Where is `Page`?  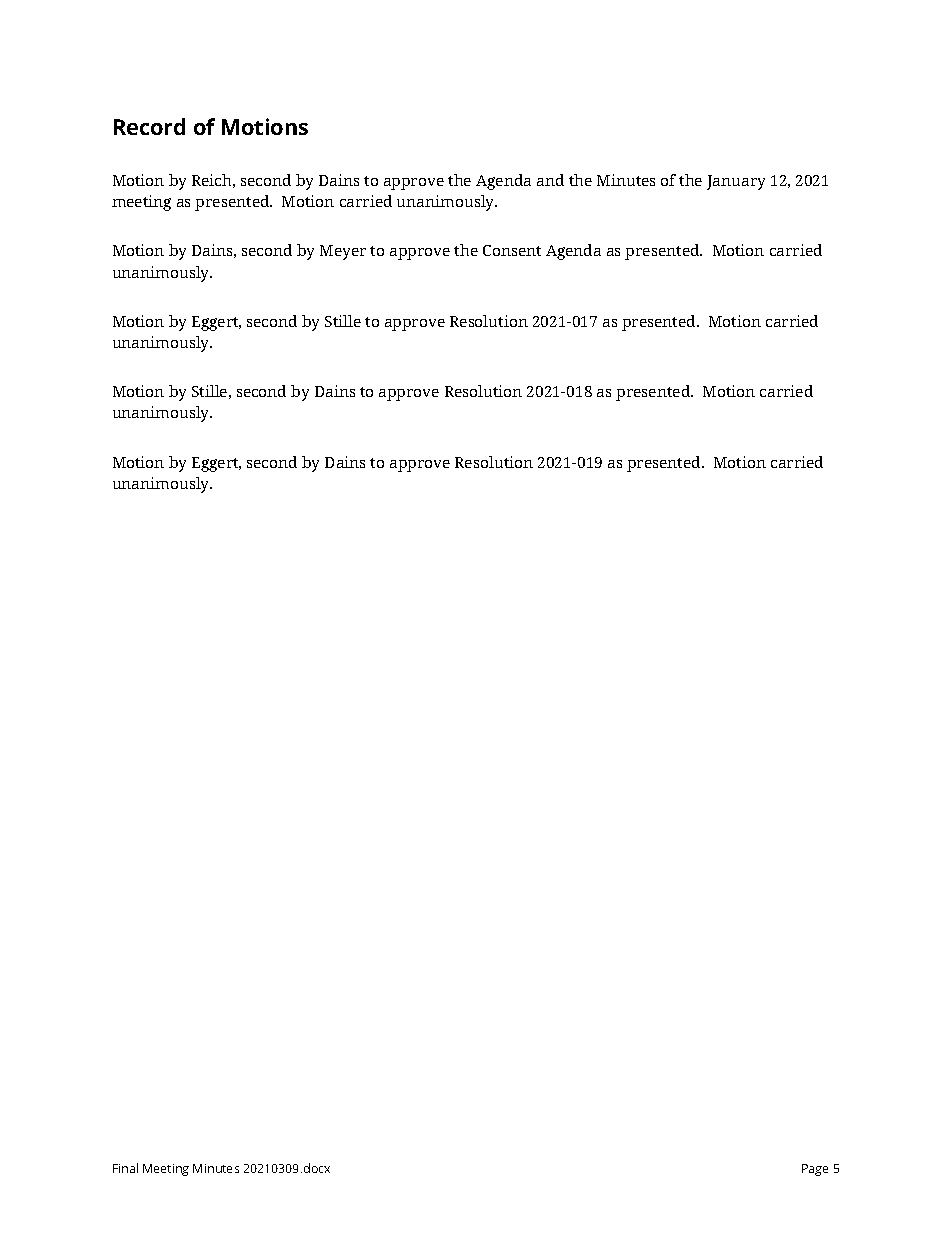
Page is located at coordinates (815, 1170).
